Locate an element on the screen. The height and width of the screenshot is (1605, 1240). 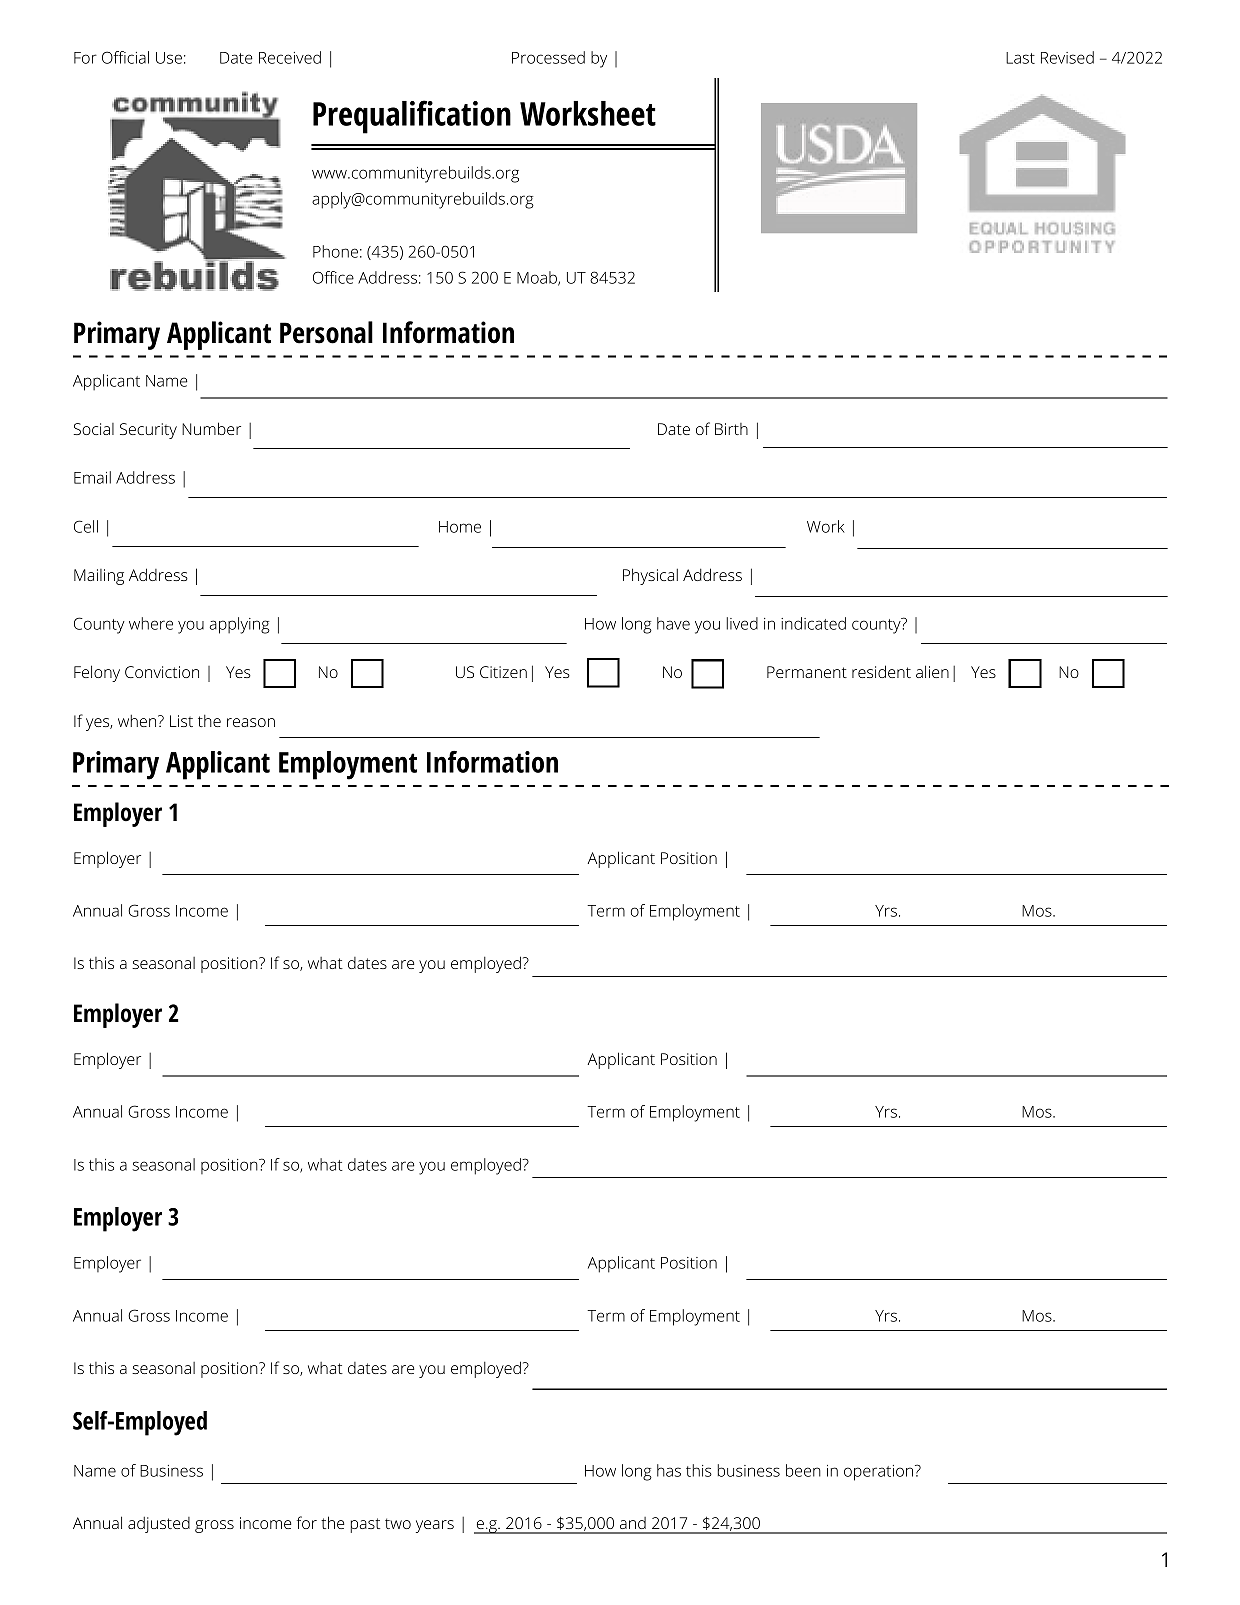
operation is located at coordinates (878, 1473).
